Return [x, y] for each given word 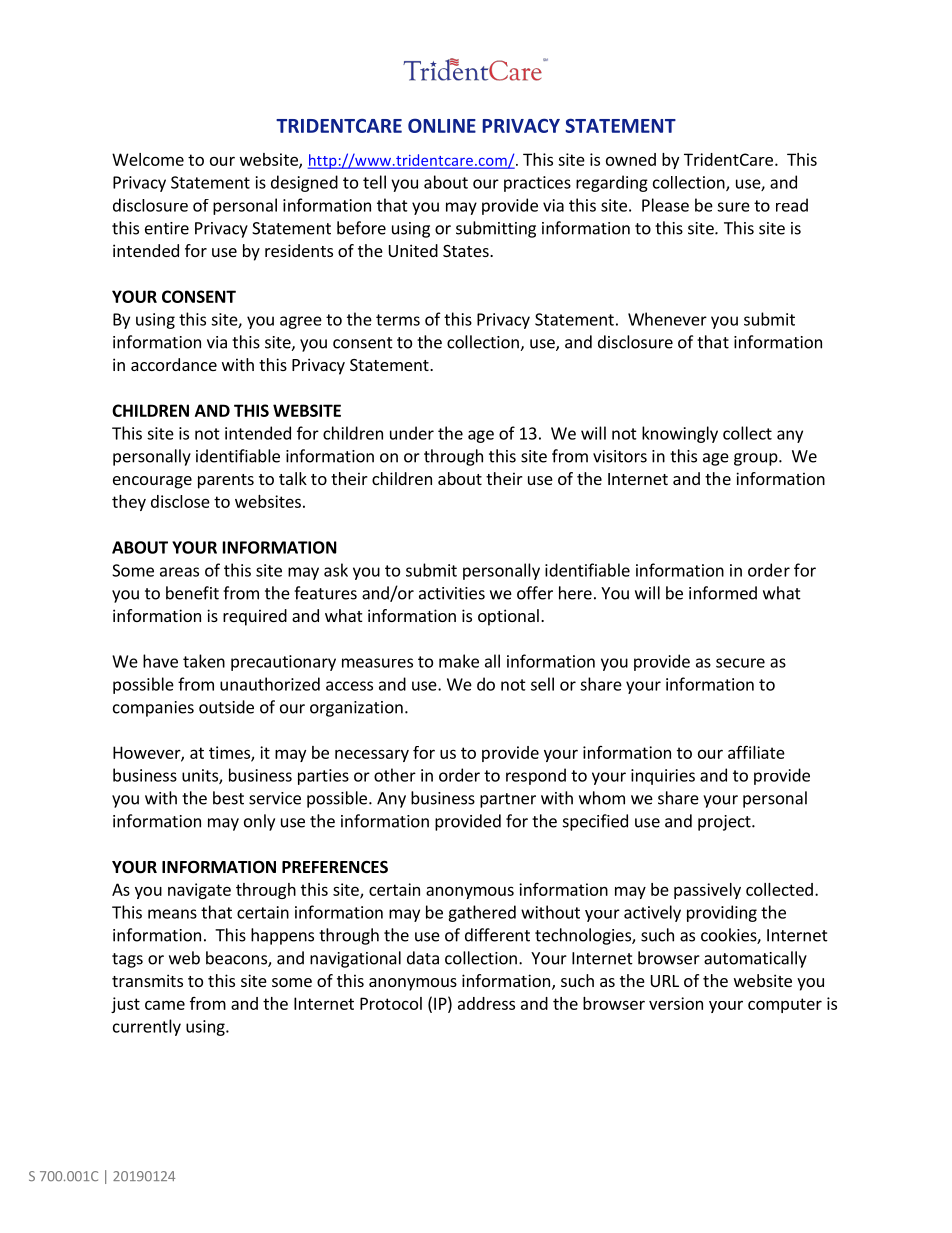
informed [723, 593]
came [165, 1005]
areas [179, 572]
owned [631, 159]
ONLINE [442, 125]
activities [452, 593]
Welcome [148, 159]
